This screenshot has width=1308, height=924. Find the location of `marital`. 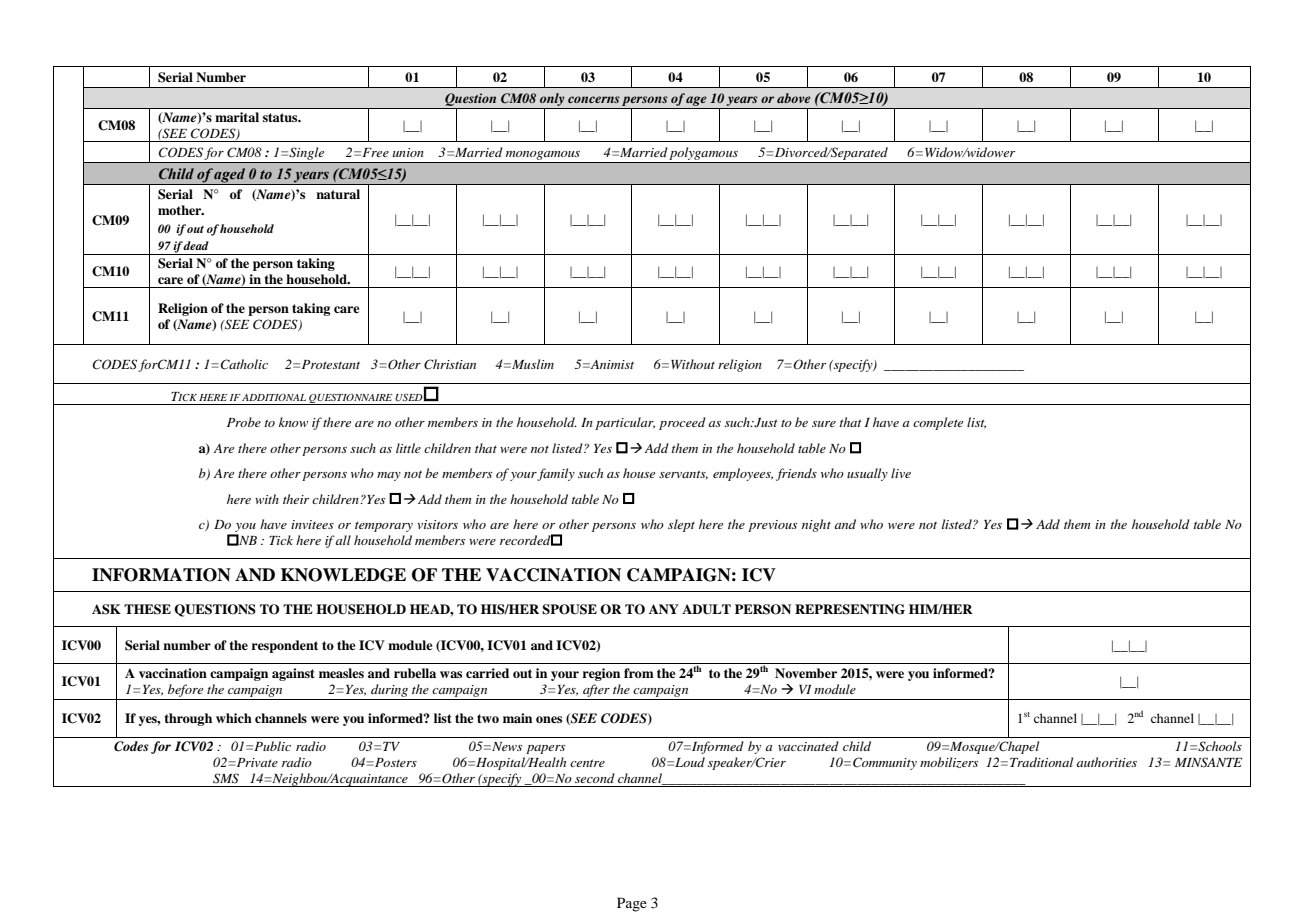

marital is located at coordinates (237, 117).
